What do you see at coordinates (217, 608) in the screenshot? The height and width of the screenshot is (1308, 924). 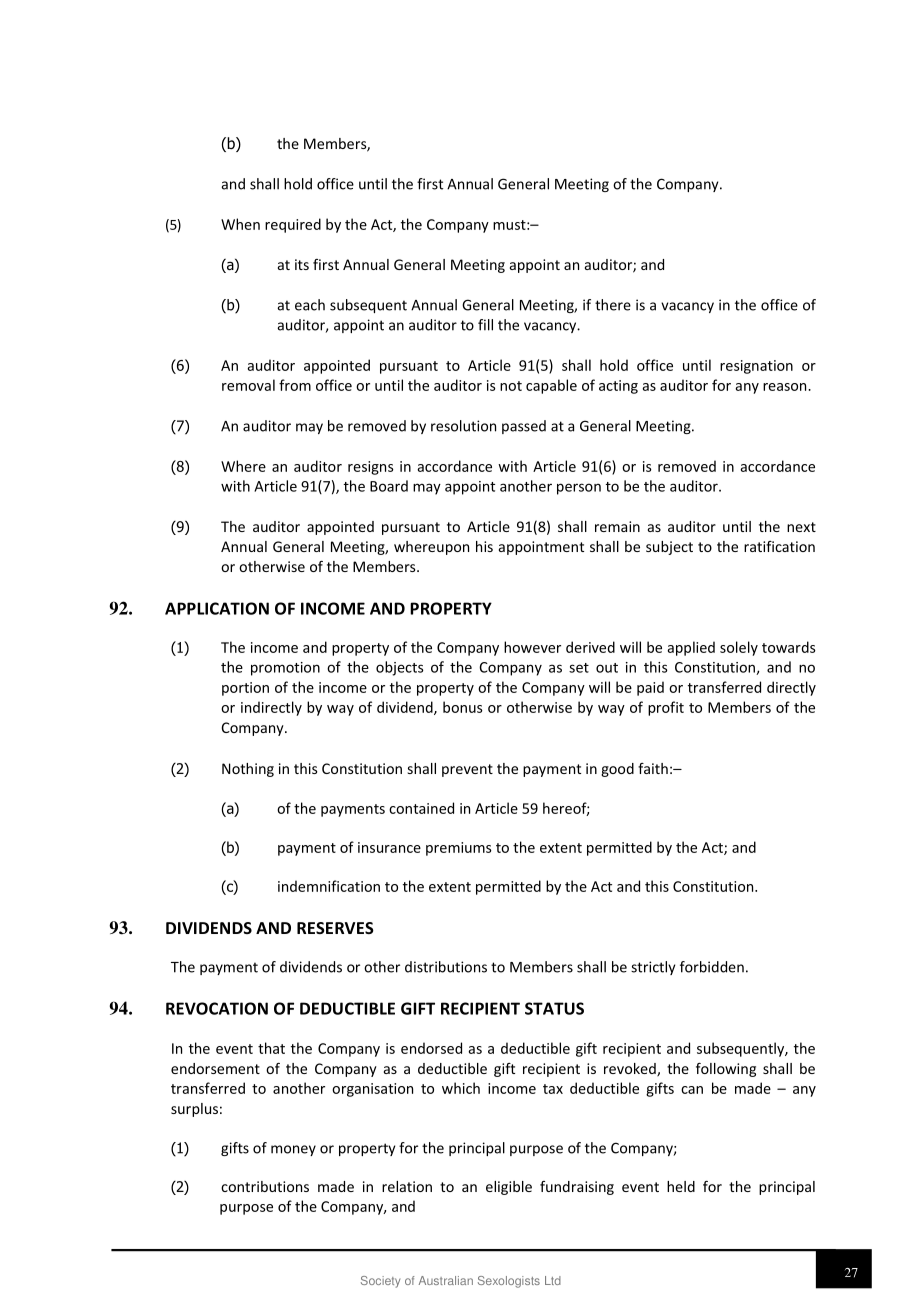 I see `APPLICATION` at bounding box center [217, 608].
